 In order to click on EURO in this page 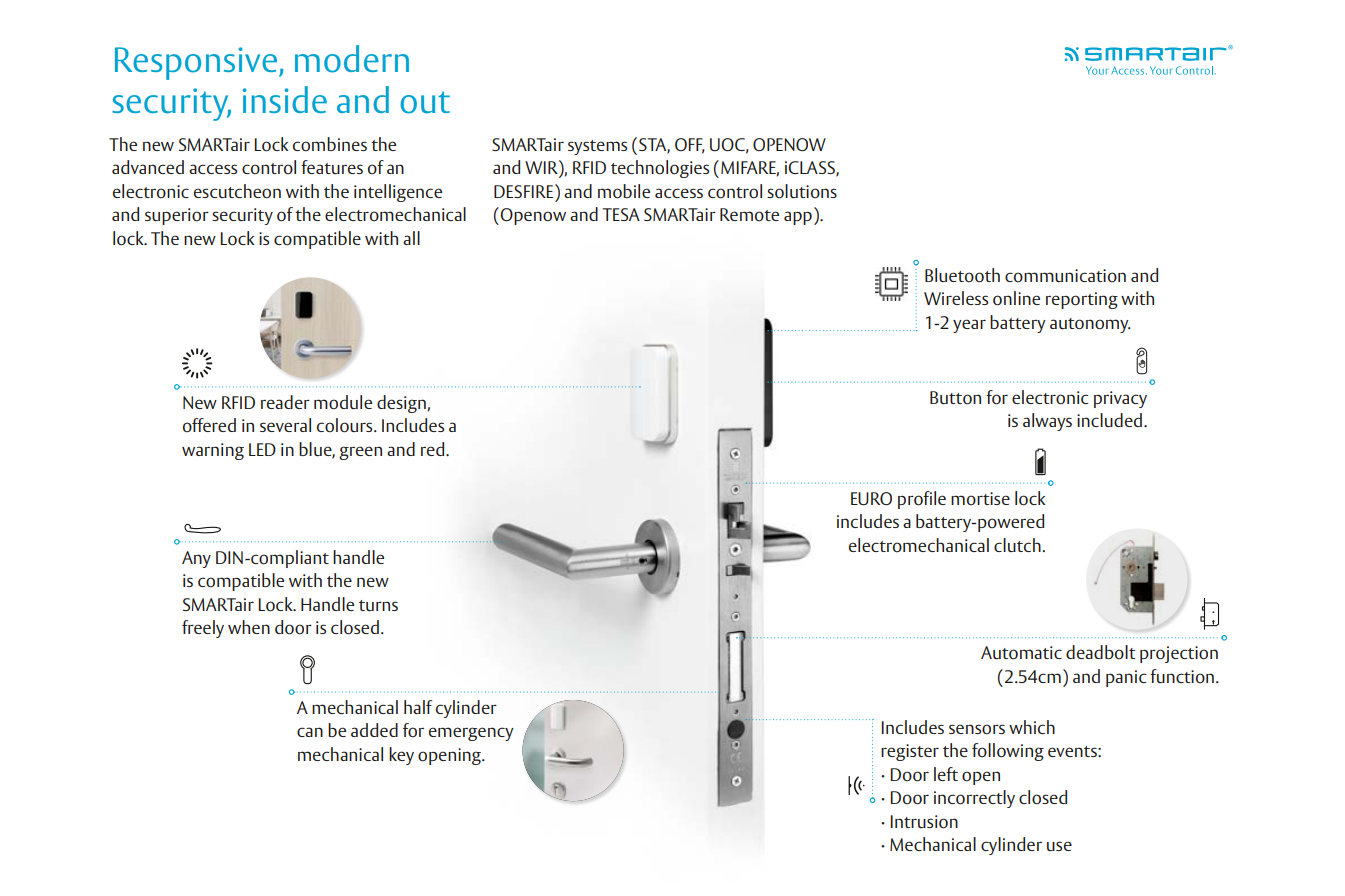, I will do `click(871, 499)`.
